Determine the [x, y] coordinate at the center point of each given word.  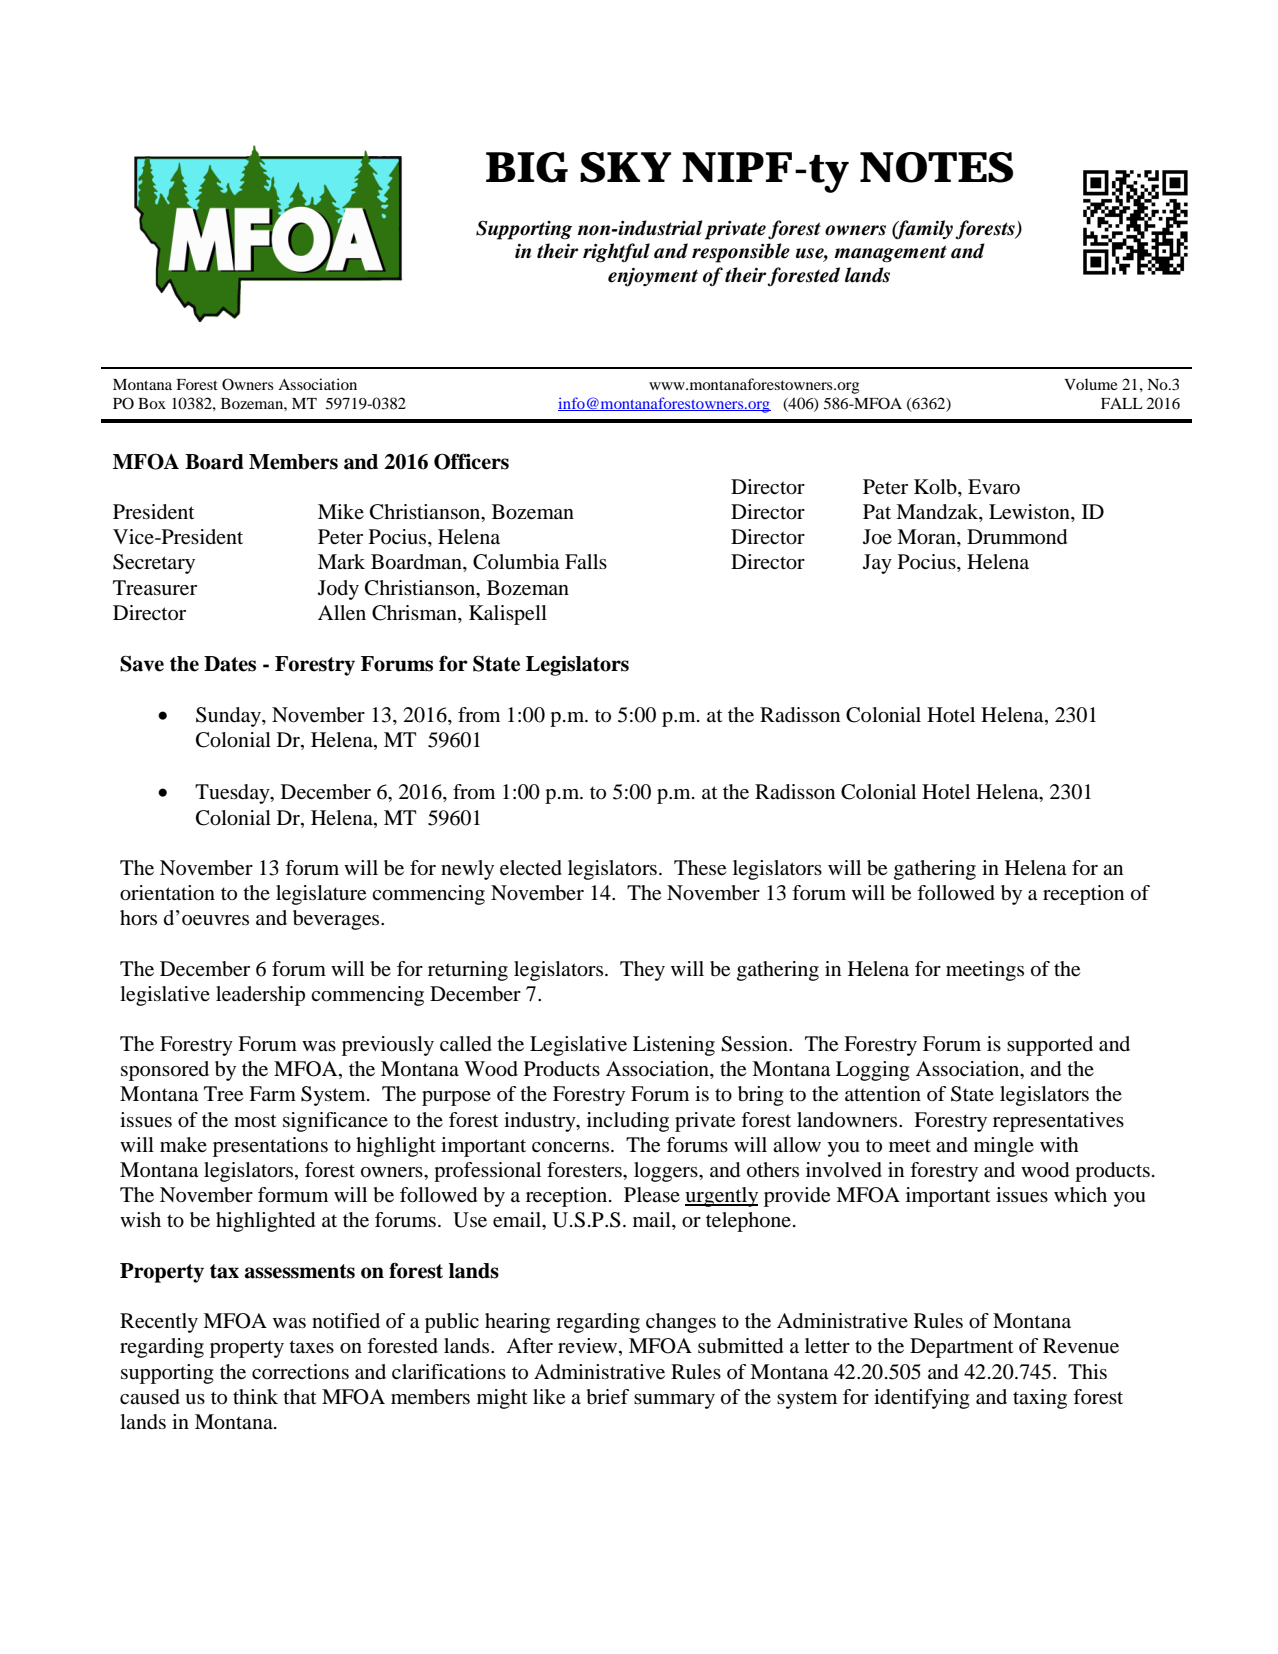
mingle [1004, 1147]
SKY [625, 167]
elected [531, 868]
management [890, 254]
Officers [471, 461]
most [255, 1121]
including [628, 1122]
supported [1050, 1046]
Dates [230, 664]
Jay [877, 564]
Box [152, 403]
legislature [321, 895]
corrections [300, 1371]
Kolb [936, 487]
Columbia [516, 562]
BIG [526, 167]
